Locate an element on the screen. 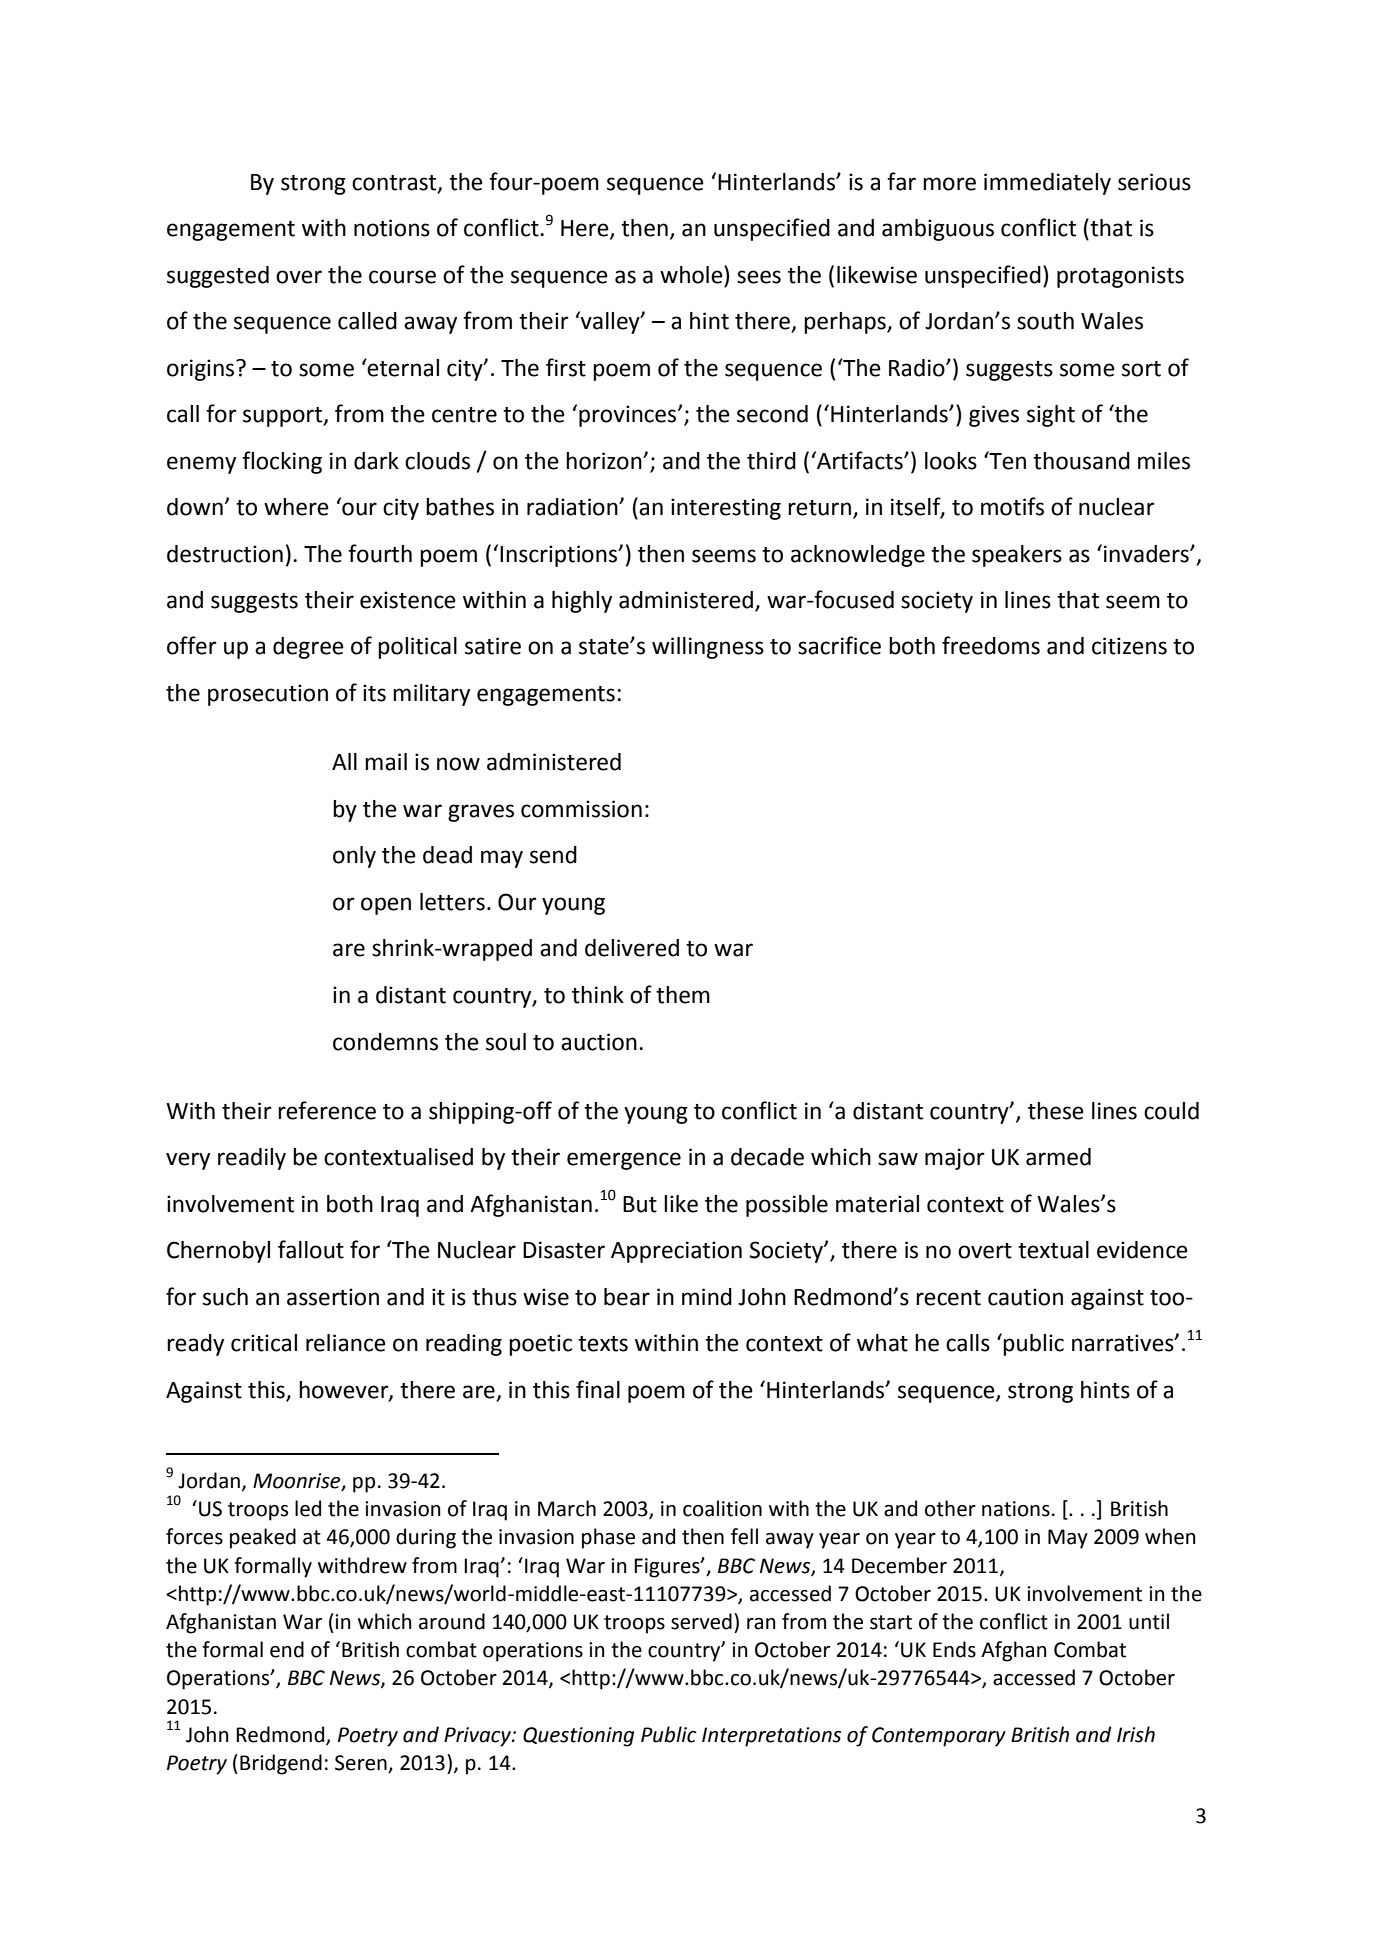 This screenshot has width=1373, height=1942. open is located at coordinates (386, 906).
